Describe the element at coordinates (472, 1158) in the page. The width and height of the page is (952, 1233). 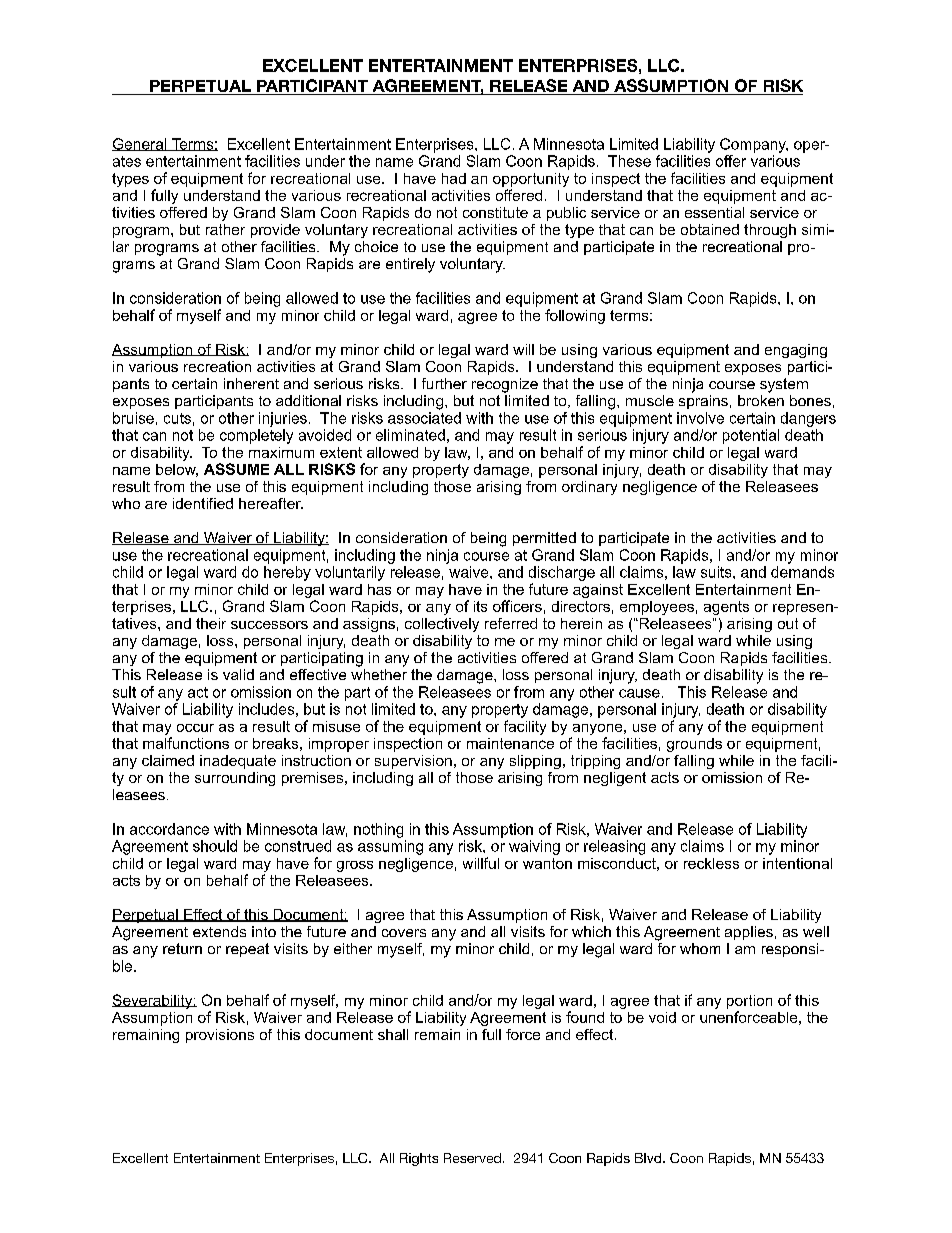
I see `Reserved` at that location.
